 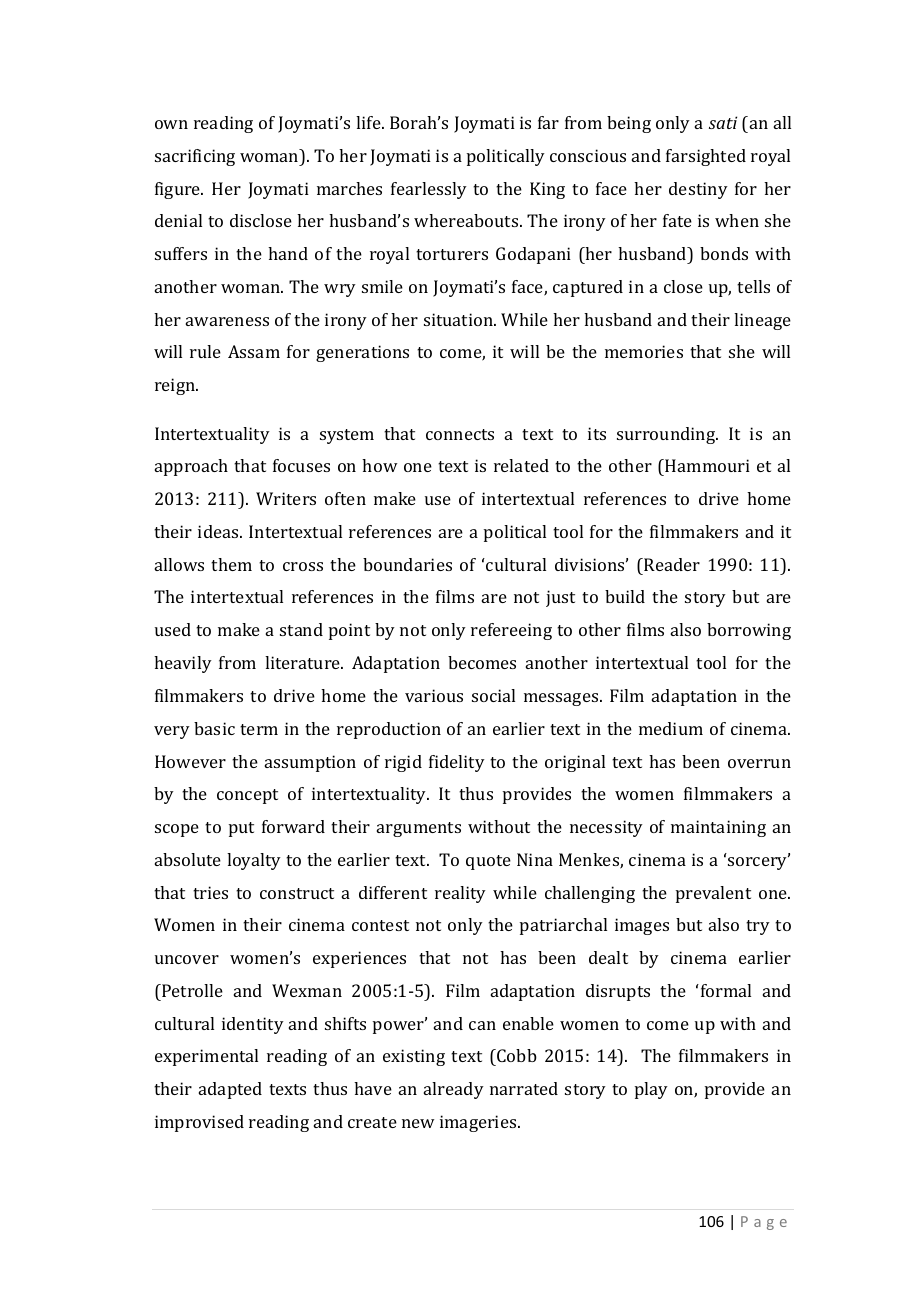 What do you see at coordinates (301, 629) in the document?
I see `stand` at bounding box center [301, 629].
